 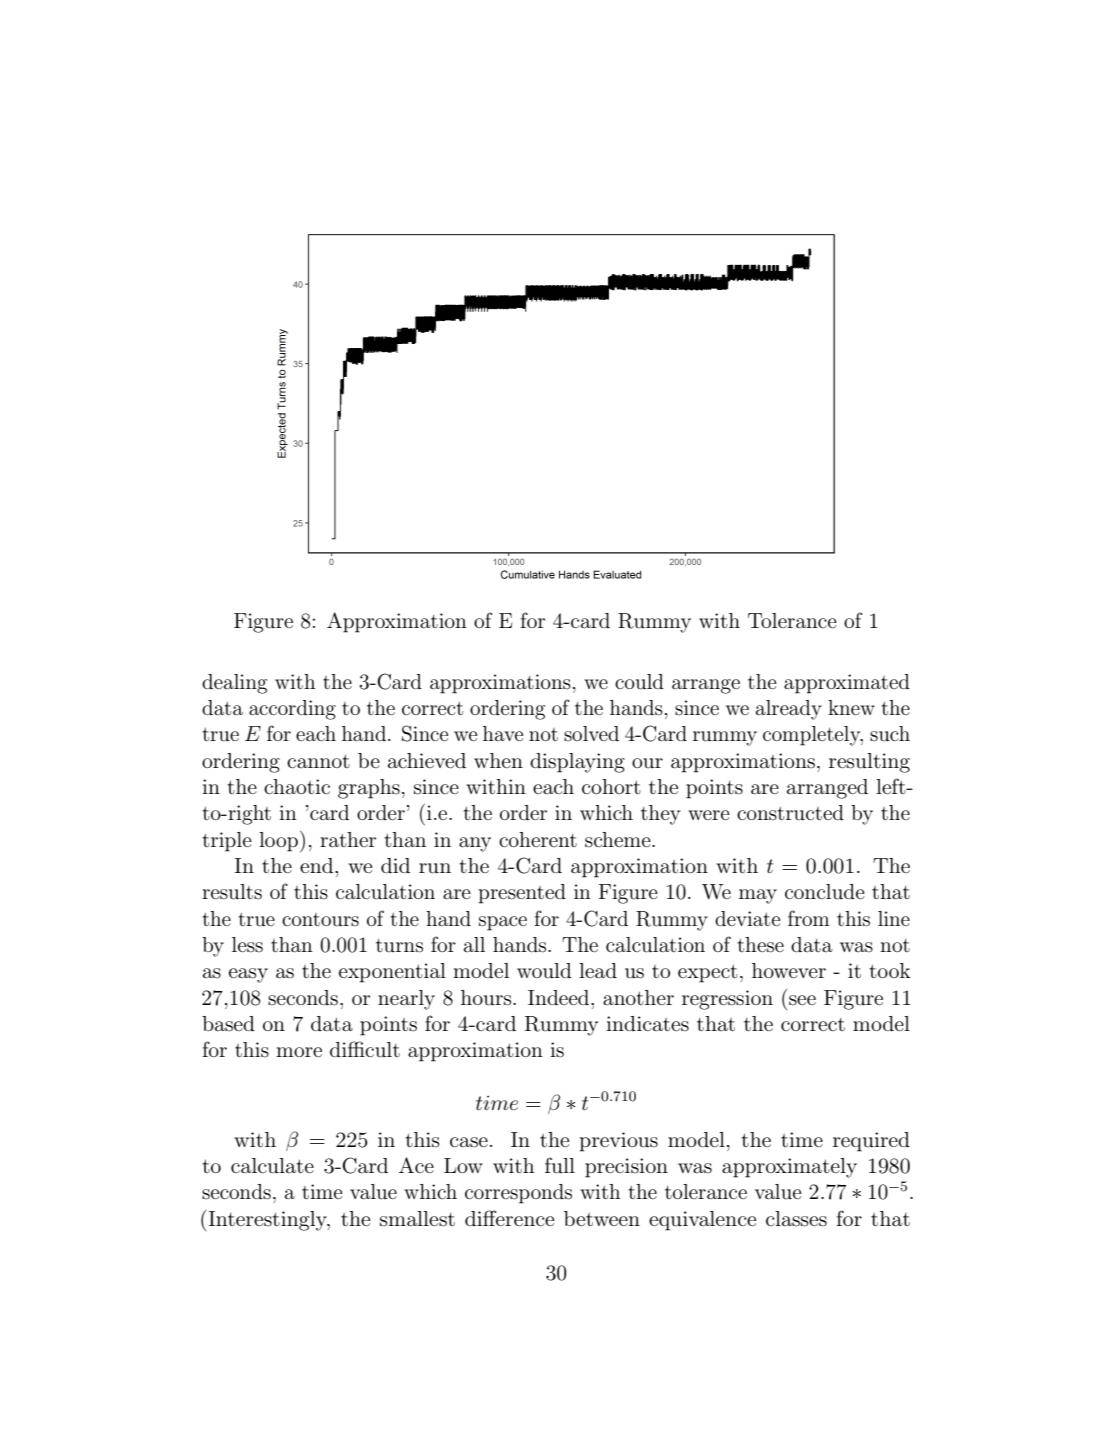 What do you see at coordinates (560, 997) in the page?
I see `Indeed` at bounding box center [560, 997].
